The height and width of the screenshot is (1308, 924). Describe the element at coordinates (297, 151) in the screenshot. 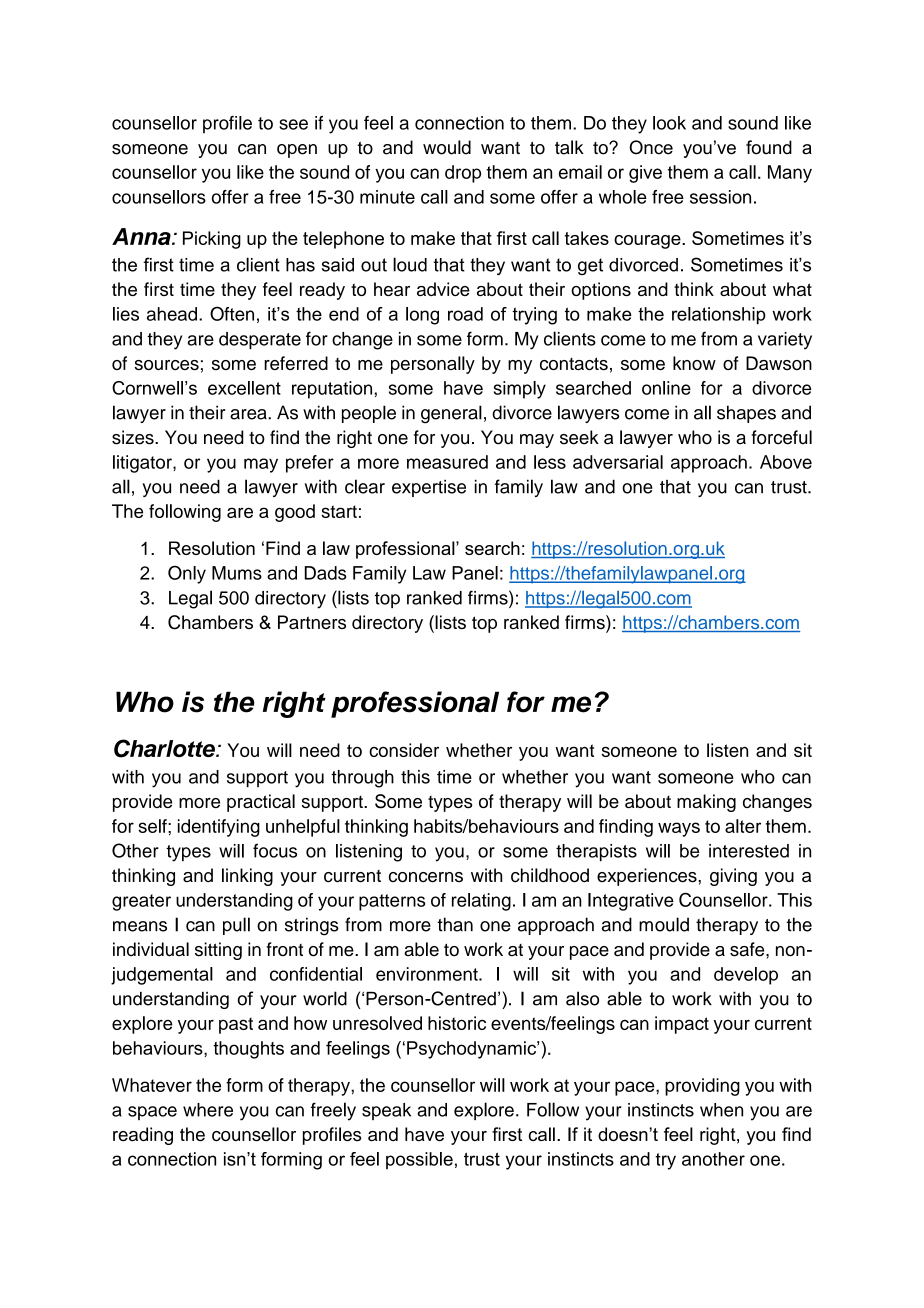

I see `open` at that location.
